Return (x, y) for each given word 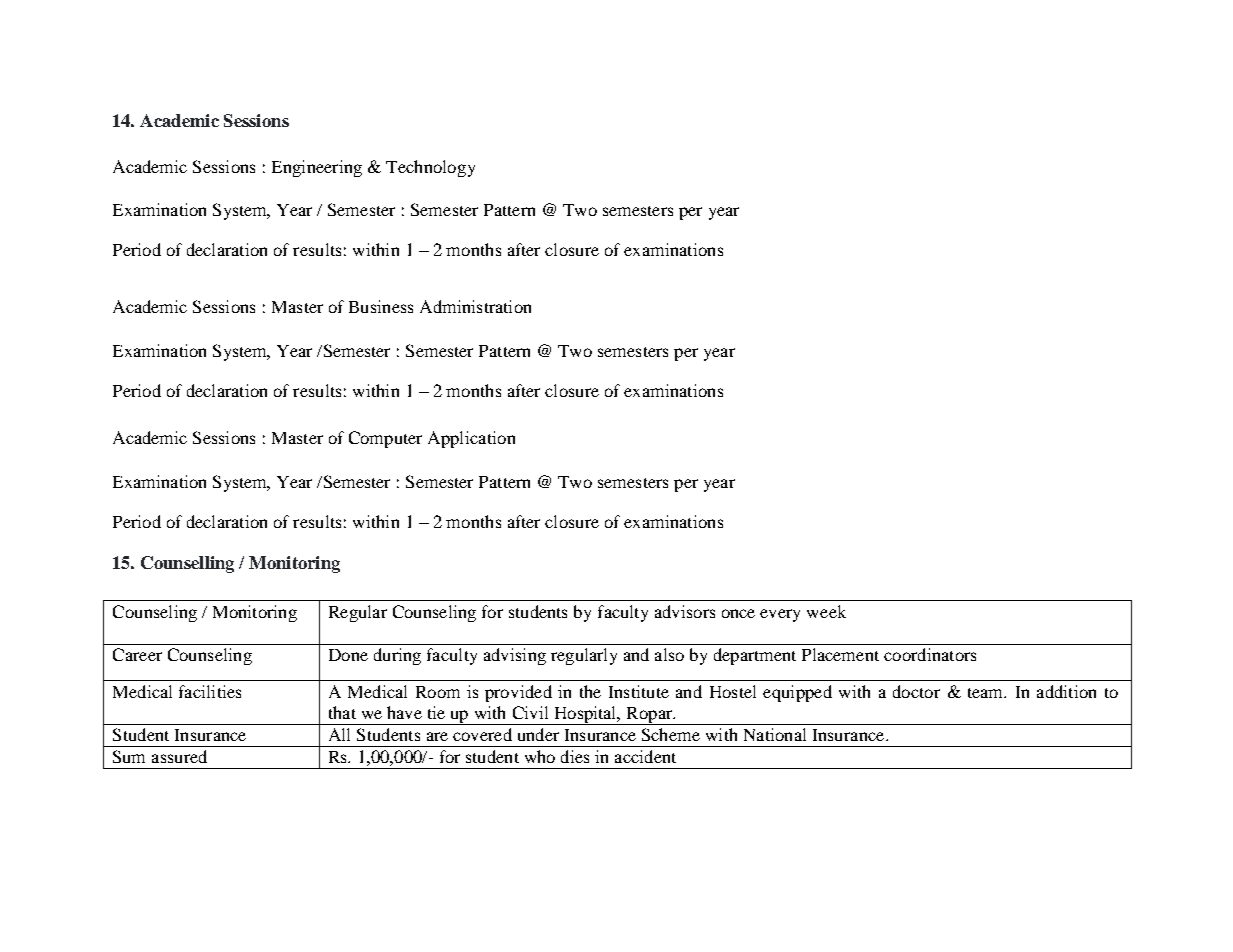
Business (381, 306)
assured (179, 756)
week (826, 611)
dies (575, 756)
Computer (385, 439)
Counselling (187, 564)
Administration (475, 306)
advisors (685, 611)
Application (471, 439)
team (987, 693)
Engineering (317, 168)
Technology (430, 168)
